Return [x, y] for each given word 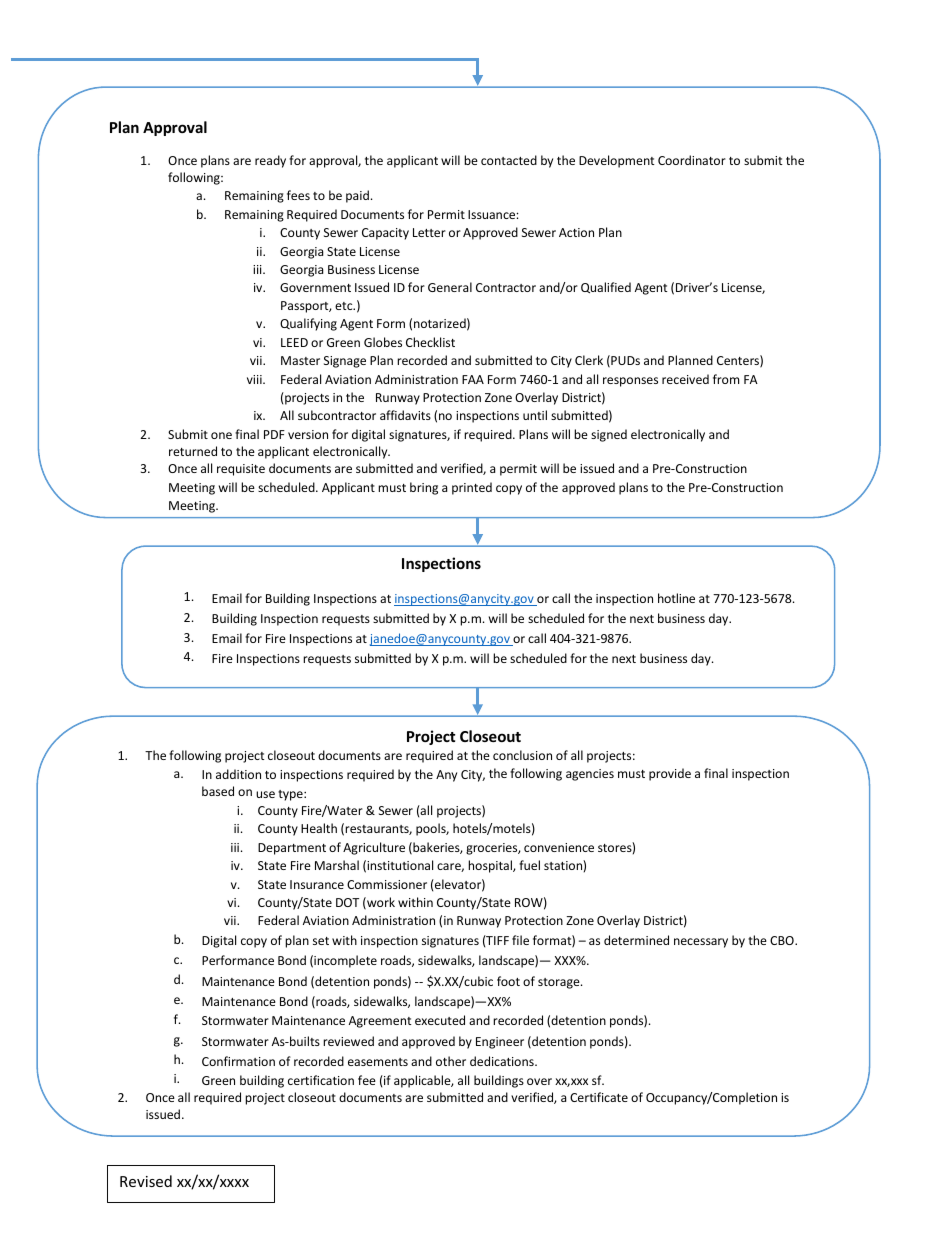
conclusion [522, 755]
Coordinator [692, 160]
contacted [509, 160]
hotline [676, 598]
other [451, 1061]
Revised [146, 1181]
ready [270, 161]
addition [238, 774]
